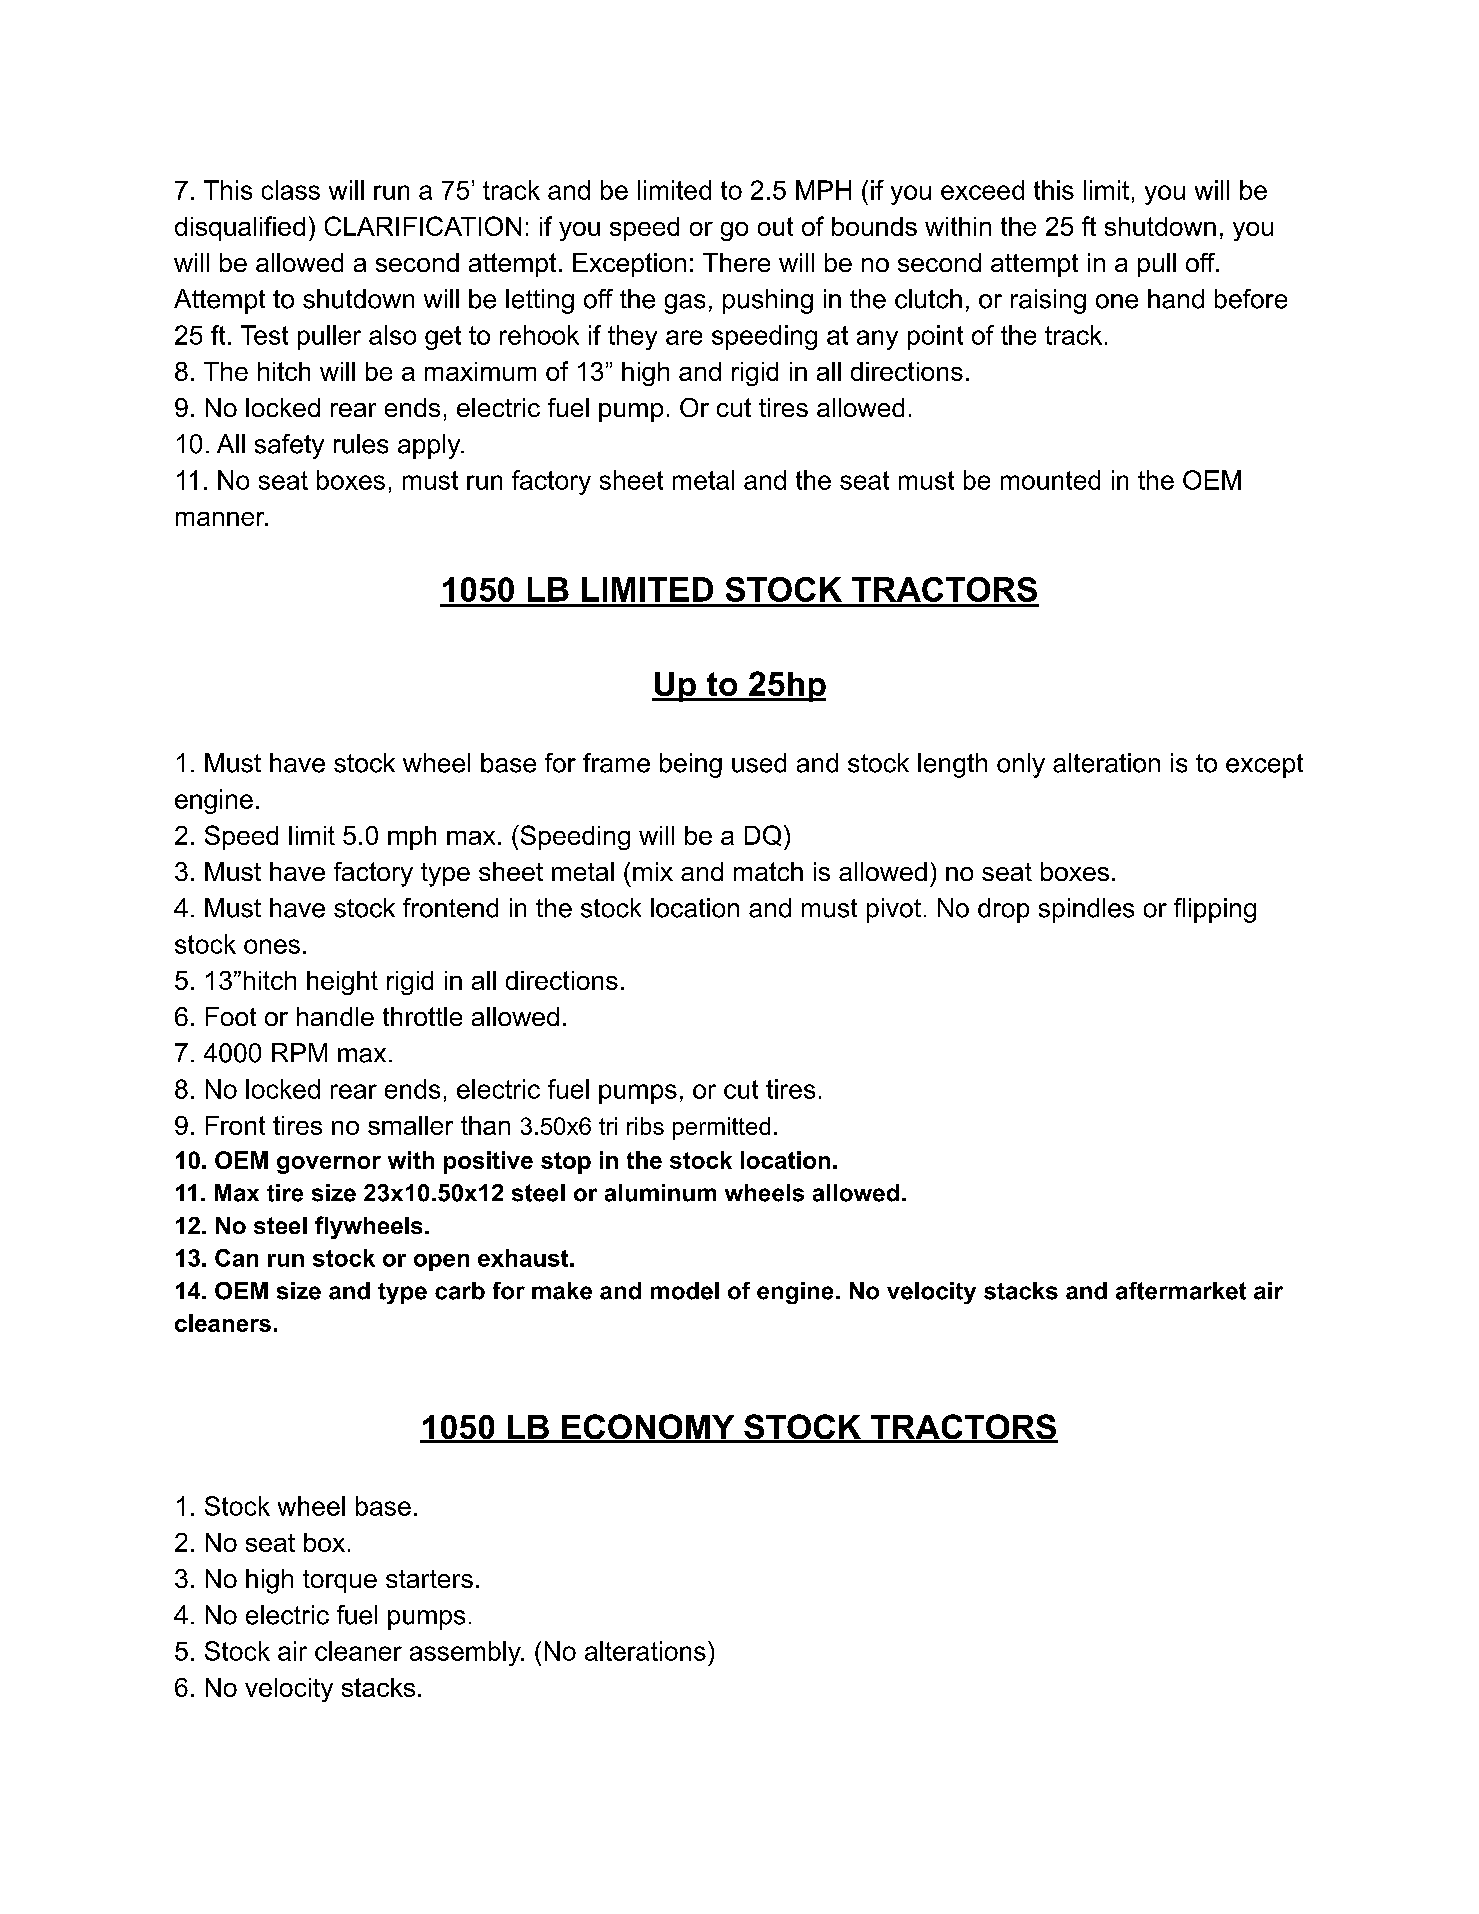 The width and height of the document is (1479, 1914). What do you see at coordinates (1215, 910) in the document?
I see `flipping` at bounding box center [1215, 910].
